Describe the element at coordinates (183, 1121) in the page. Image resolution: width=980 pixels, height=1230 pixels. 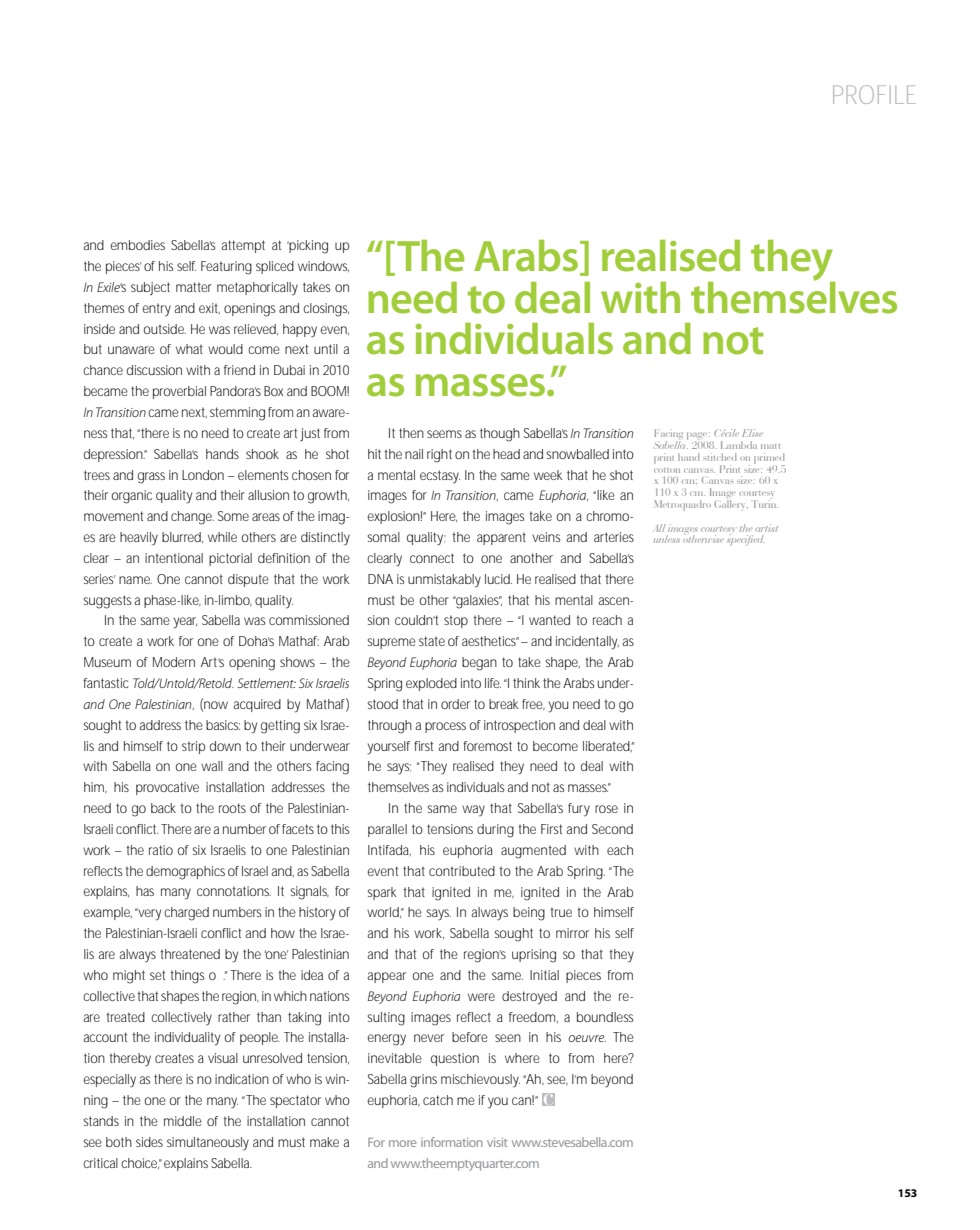
I see `middle` at that location.
